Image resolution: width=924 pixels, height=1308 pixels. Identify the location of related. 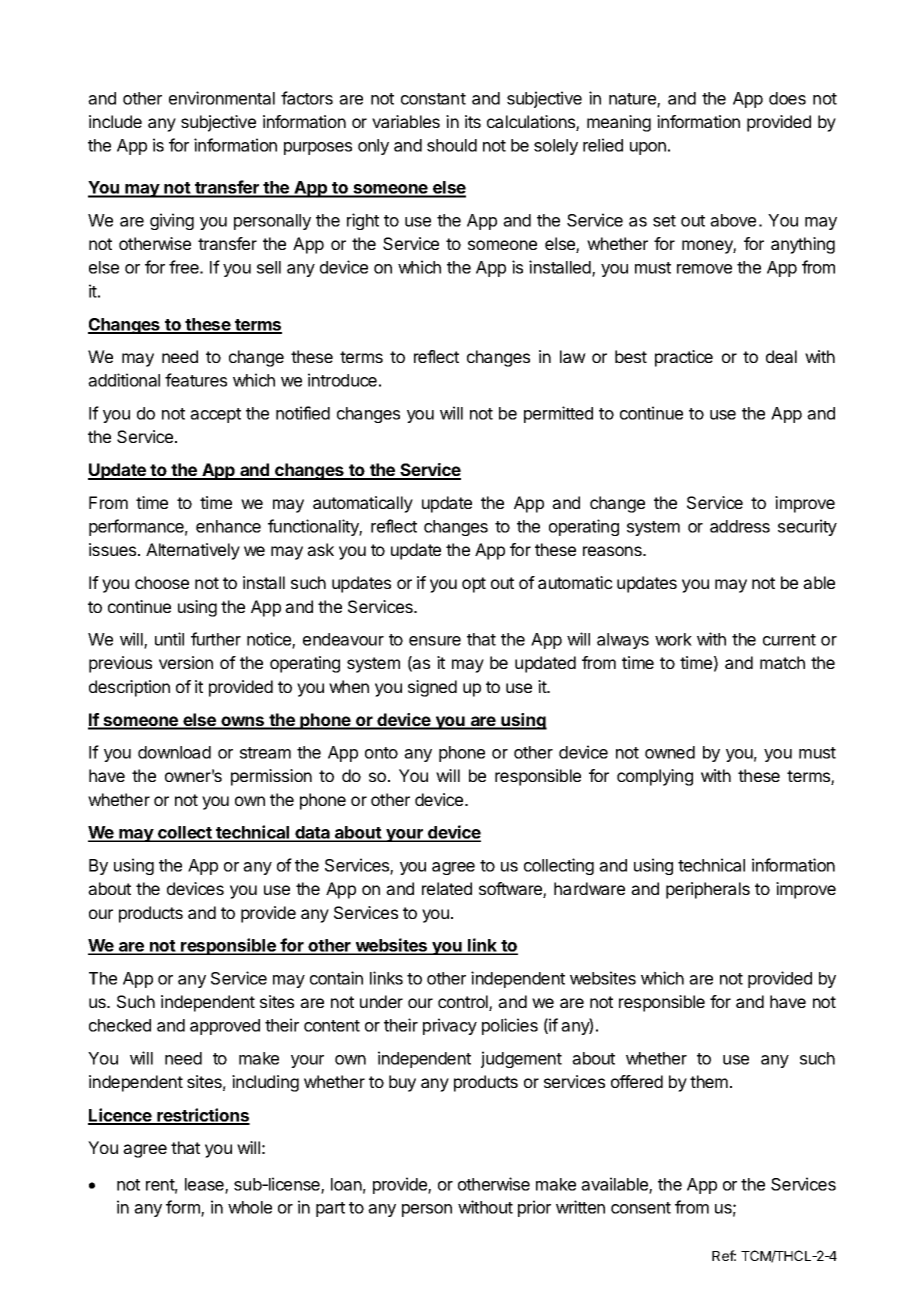
(447, 888).
